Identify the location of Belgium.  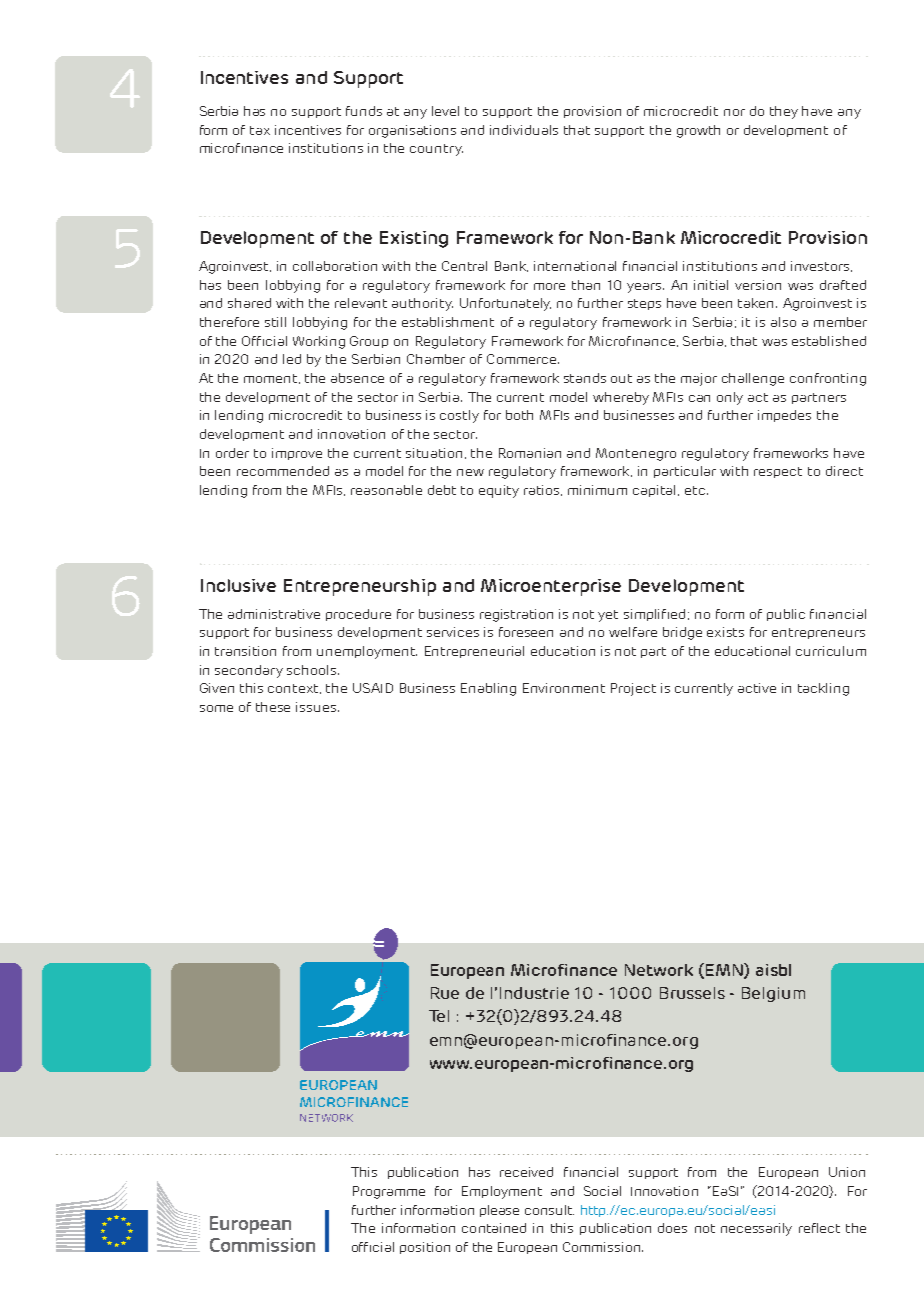
(773, 994).
